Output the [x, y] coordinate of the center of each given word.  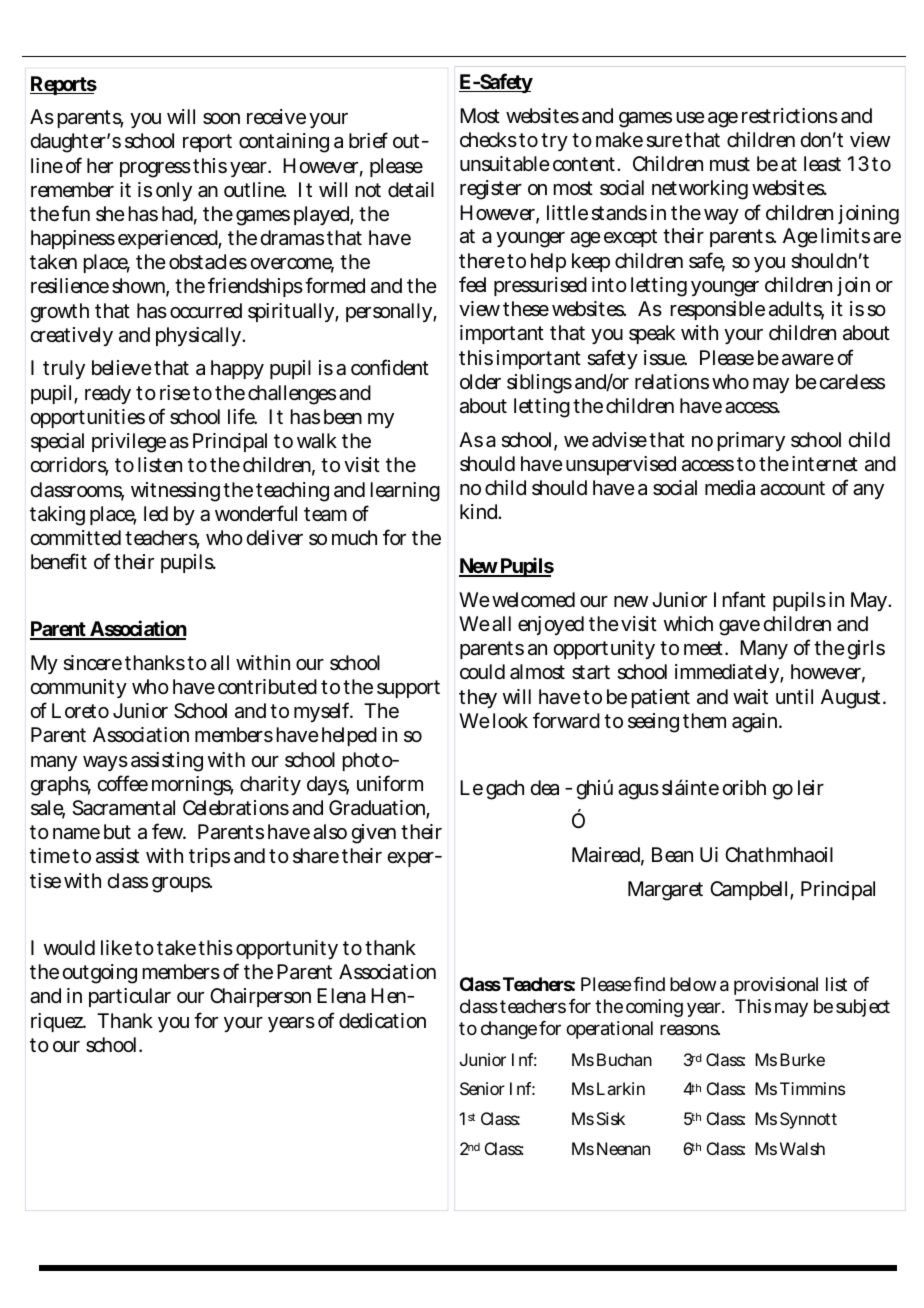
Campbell [748, 890]
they [478, 698]
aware [808, 360]
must [730, 164]
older [480, 382]
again [754, 723]
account [792, 488]
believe [122, 368]
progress [155, 170]
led [156, 514]
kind [478, 511]
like [116, 948]
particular [130, 997]
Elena [341, 996]
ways [105, 763]
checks [488, 140]
